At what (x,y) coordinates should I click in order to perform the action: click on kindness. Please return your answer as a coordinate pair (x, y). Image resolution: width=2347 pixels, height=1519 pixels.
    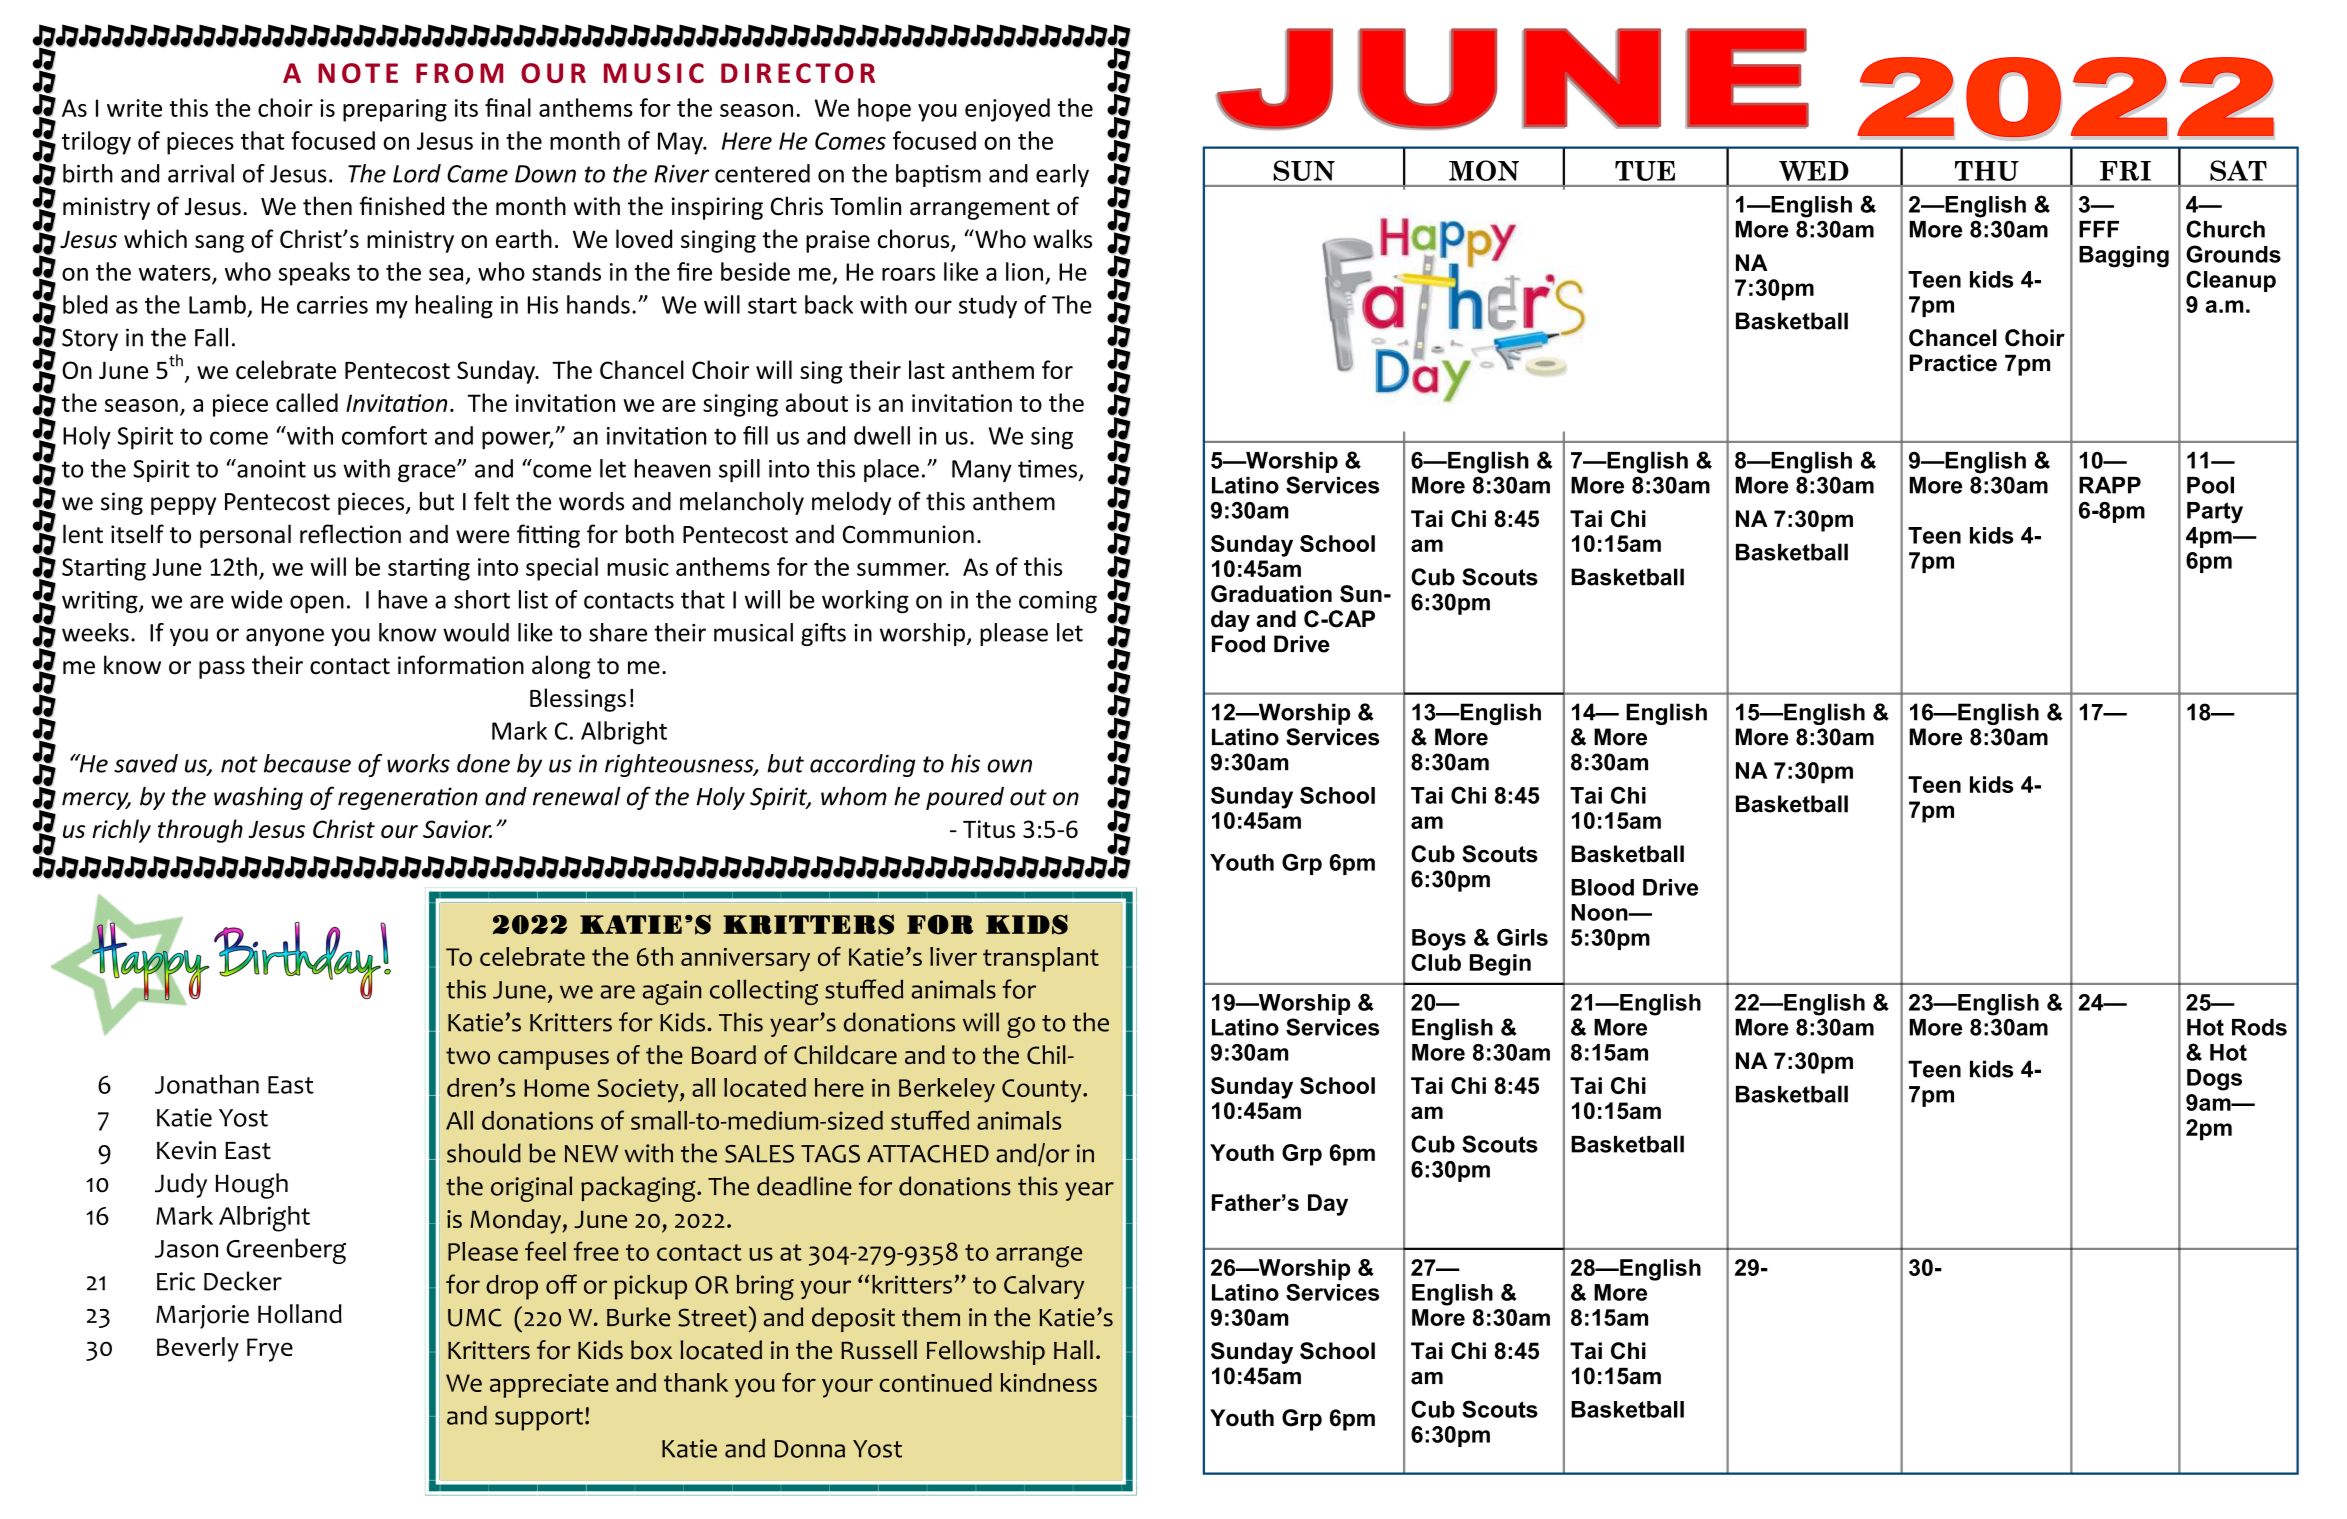
    Looking at the image, I should click on (1048, 1382).
